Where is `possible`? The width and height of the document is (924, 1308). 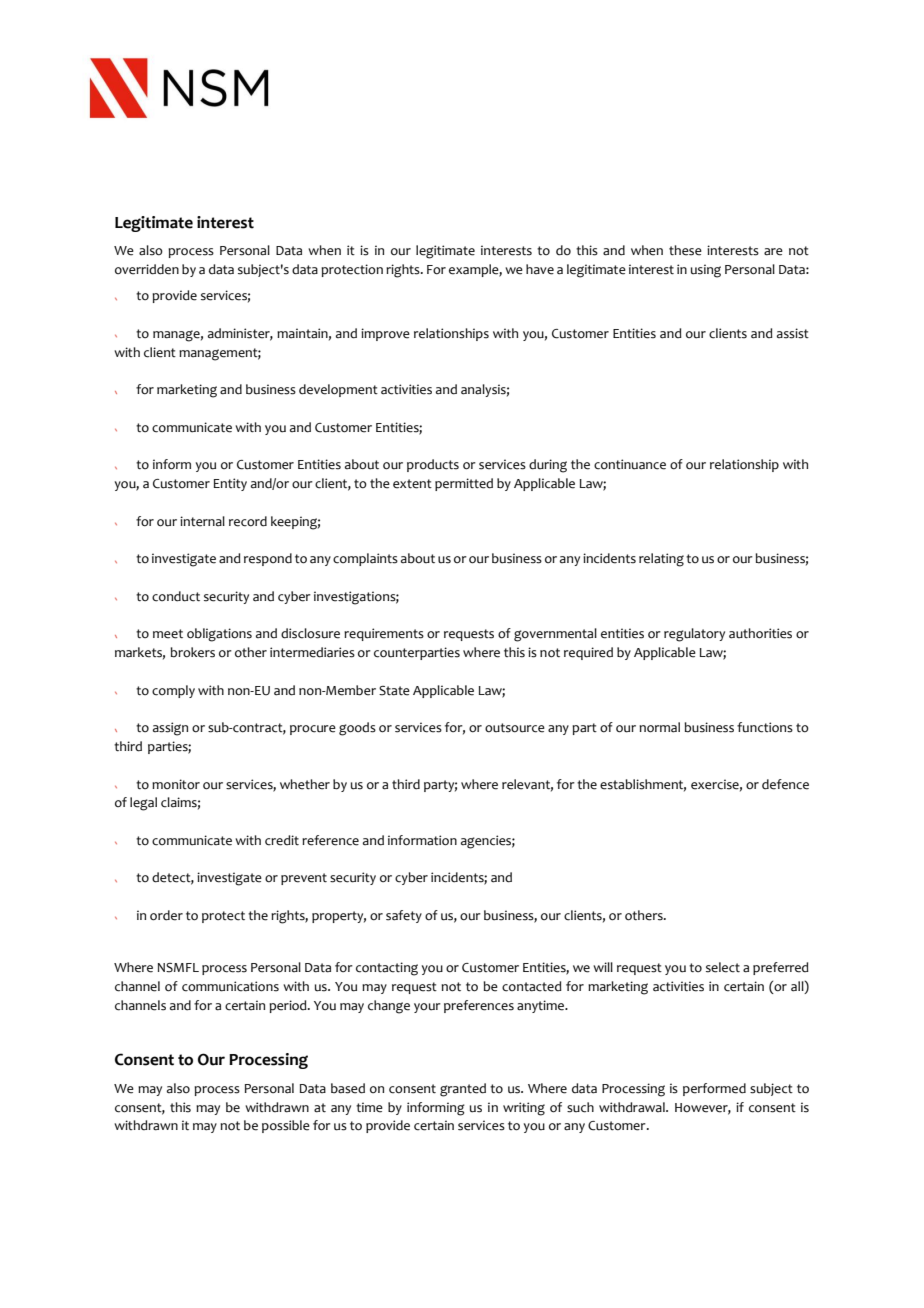
possible is located at coordinates (286, 1126).
